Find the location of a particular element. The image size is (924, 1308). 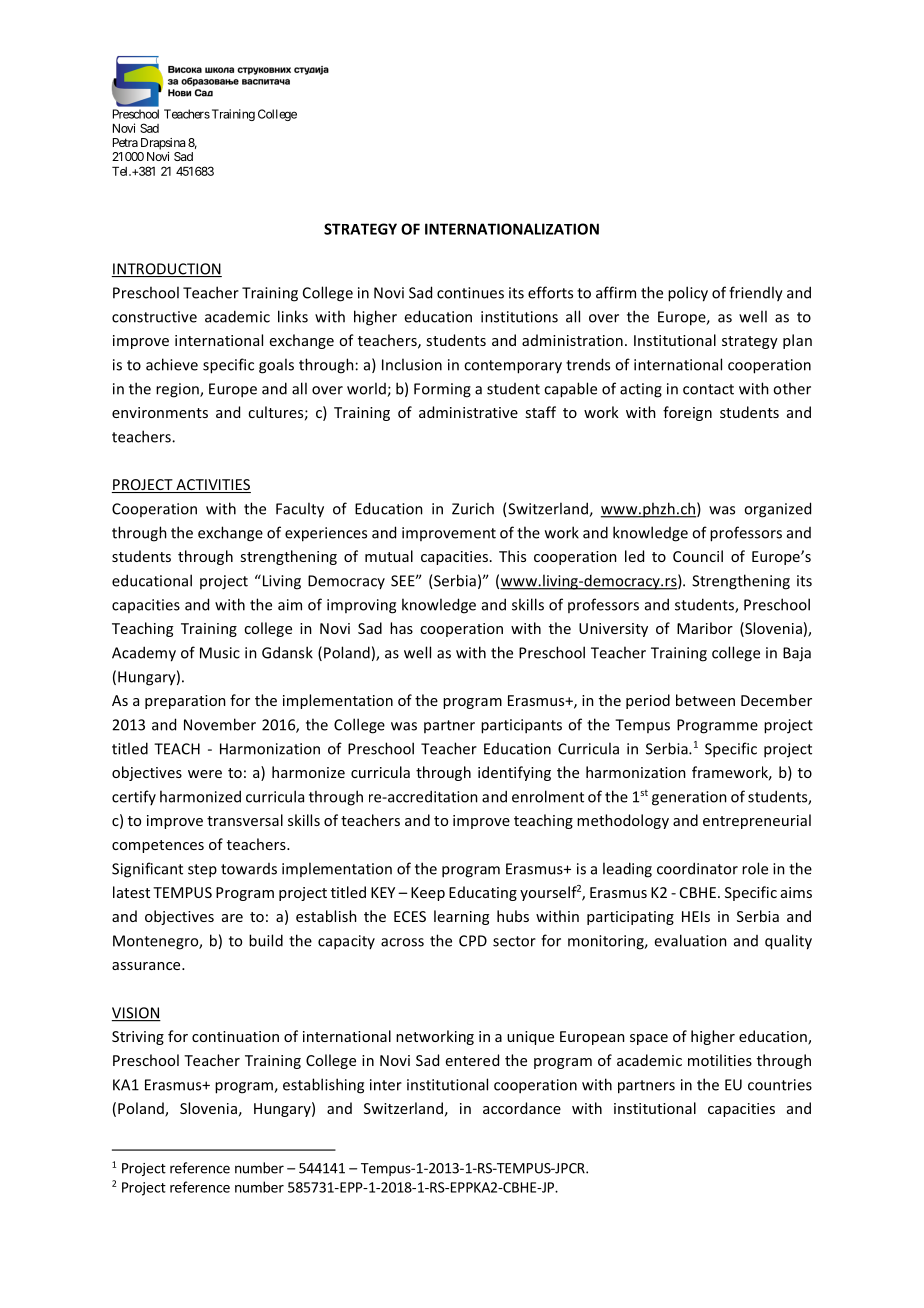

entered is located at coordinates (472, 1060).
